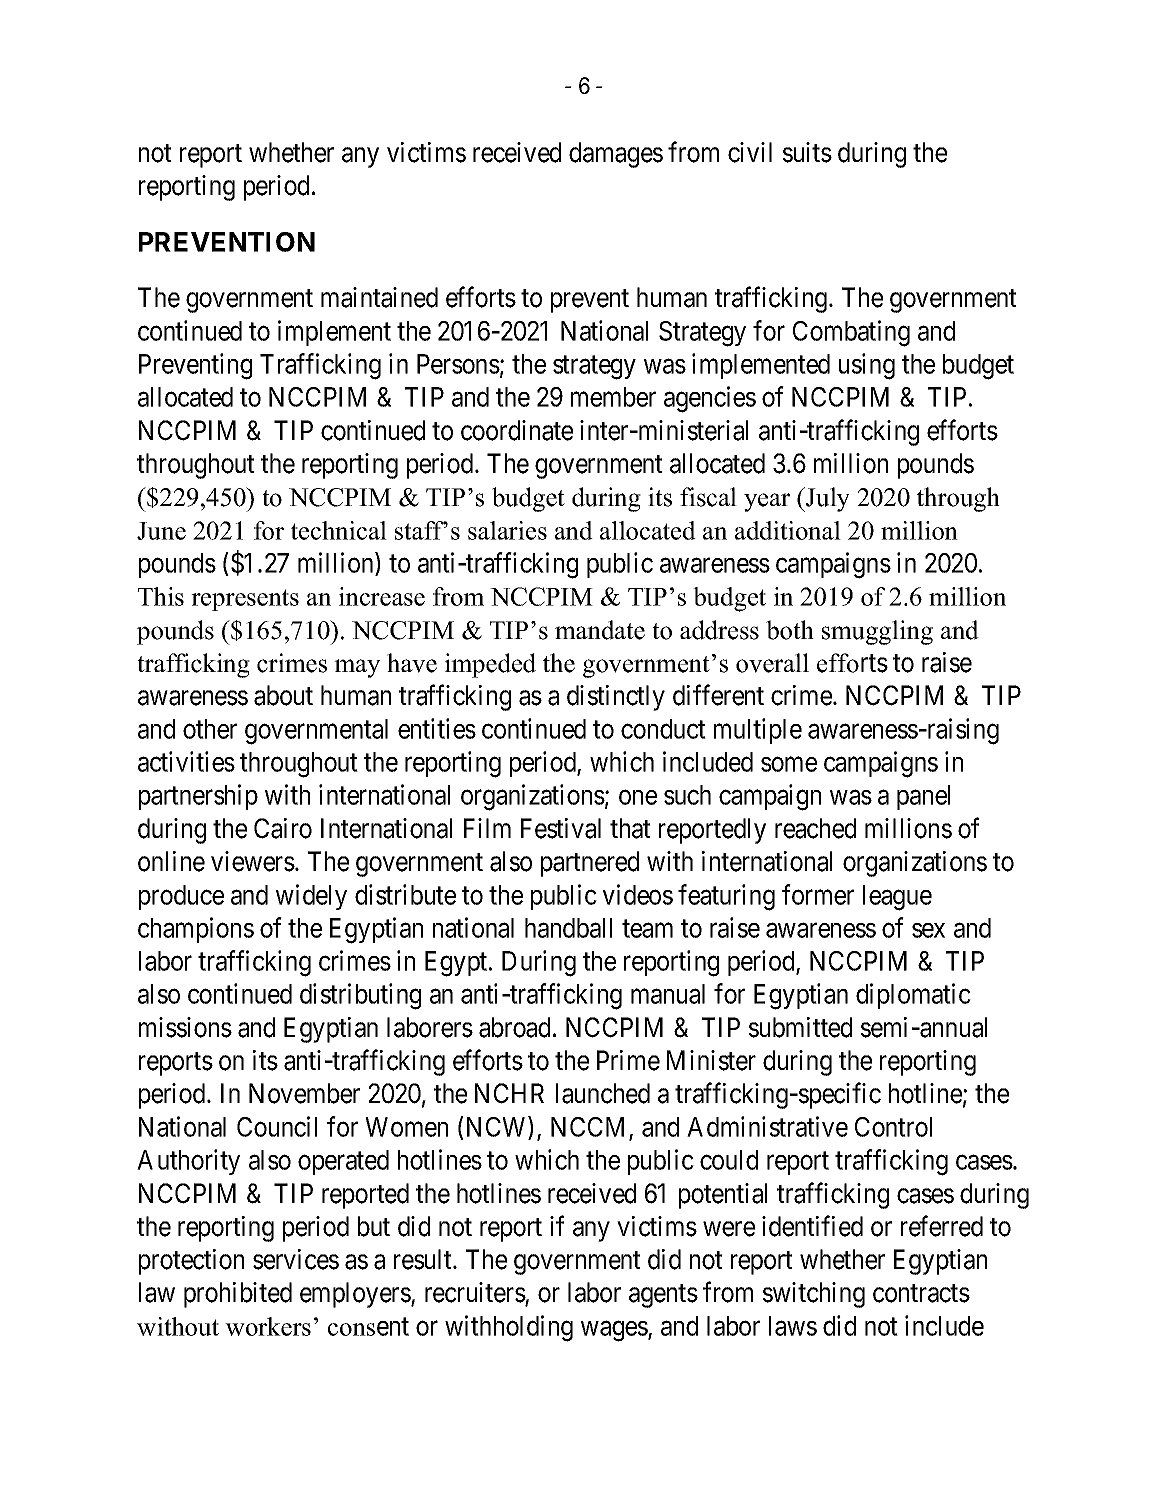 The height and width of the image is (1512, 1168). Describe the element at coordinates (568, 928) in the image. I see `handball` at that location.
